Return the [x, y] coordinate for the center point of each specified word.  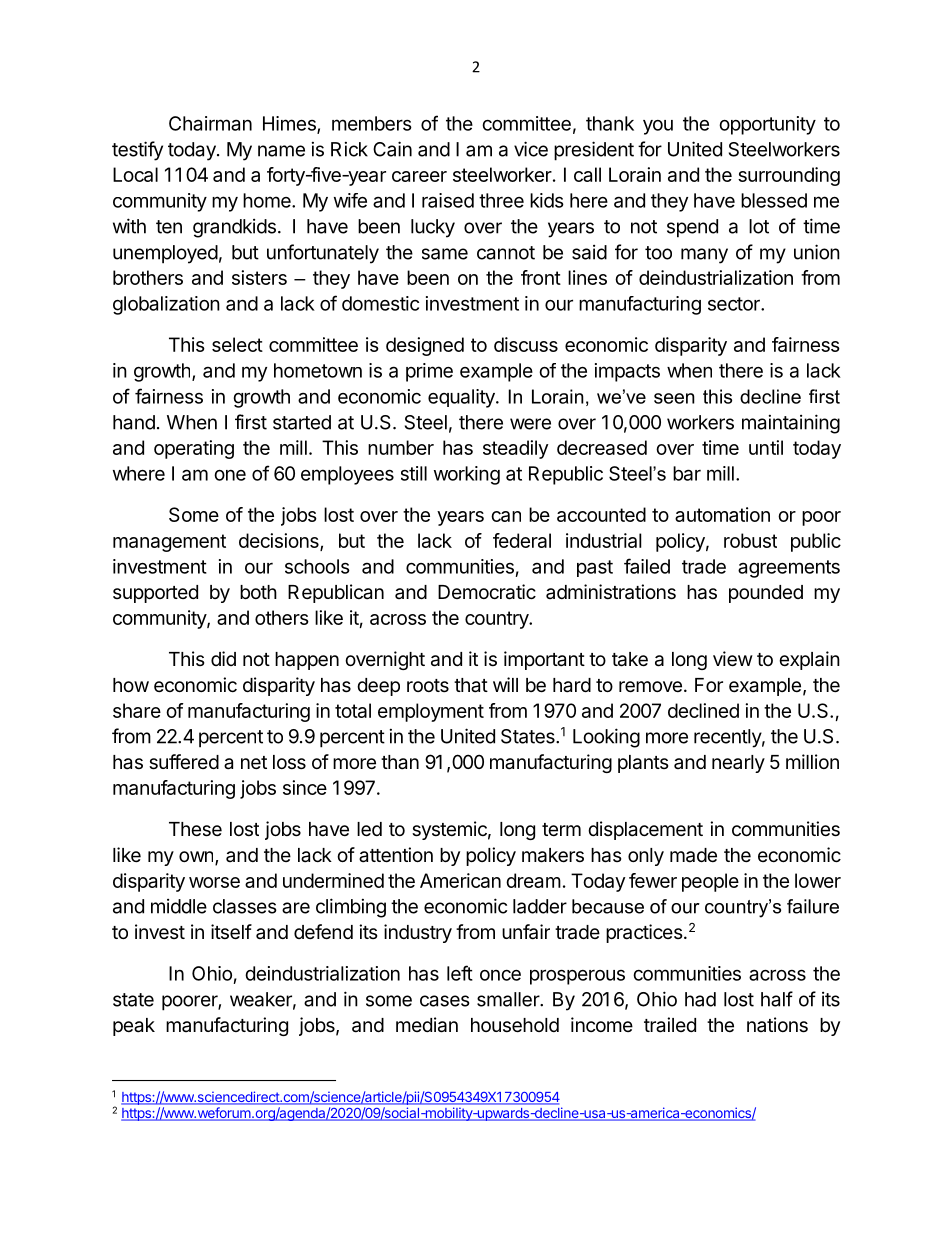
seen [674, 398]
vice [531, 149]
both [258, 592]
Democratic [487, 592]
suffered [184, 762]
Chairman [210, 123]
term [561, 829]
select [237, 344]
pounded [766, 594]
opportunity [767, 125]
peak [134, 1027]
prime [429, 372]
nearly [738, 764]
